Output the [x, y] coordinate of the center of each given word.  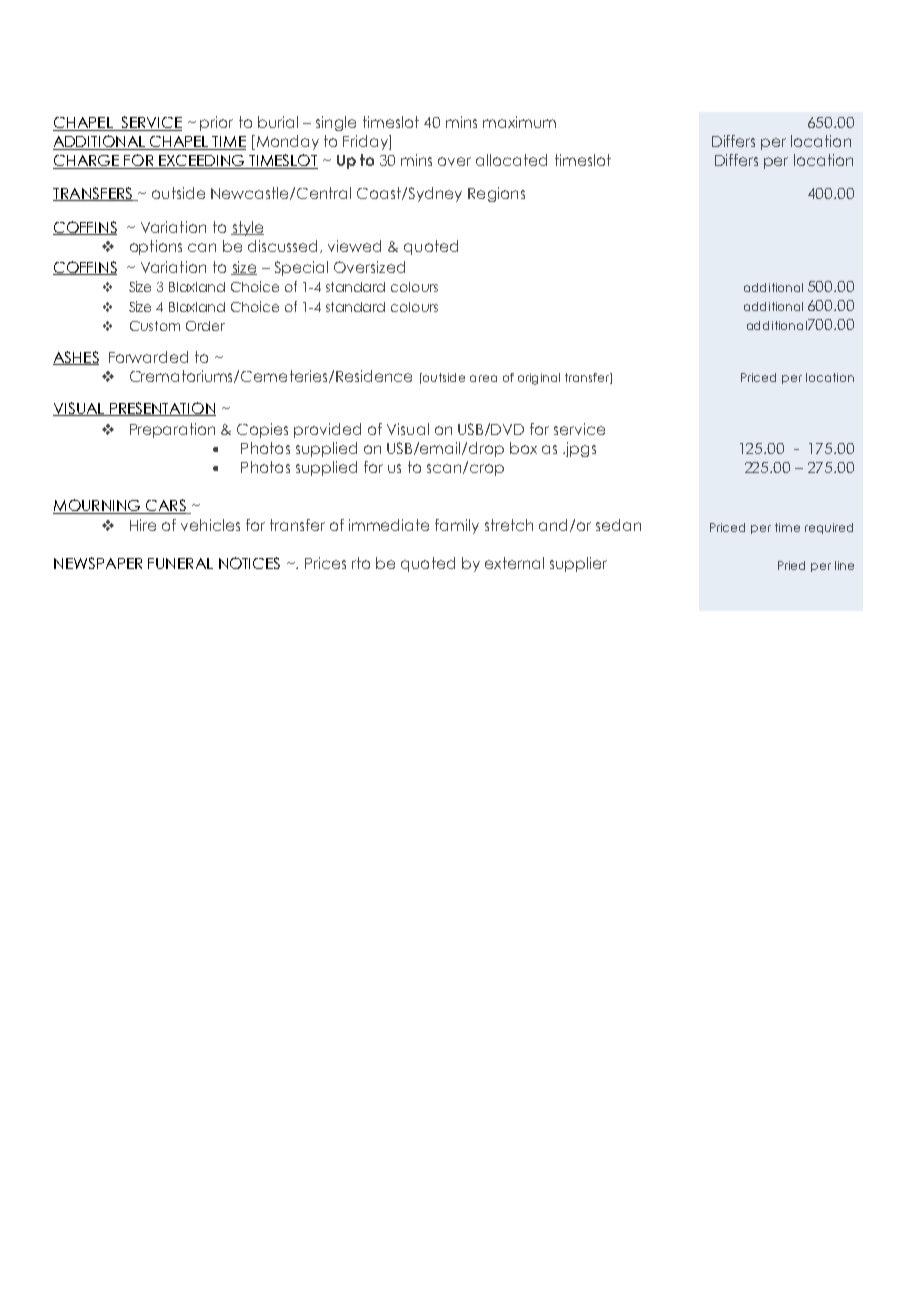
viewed [354, 246]
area [483, 378]
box [523, 448]
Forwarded [148, 357]
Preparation [172, 430]
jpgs [580, 449]
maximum [519, 122]
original [539, 379]
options [156, 247]
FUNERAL [180, 563]
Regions [496, 194]
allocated [511, 160]
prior [216, 123]
